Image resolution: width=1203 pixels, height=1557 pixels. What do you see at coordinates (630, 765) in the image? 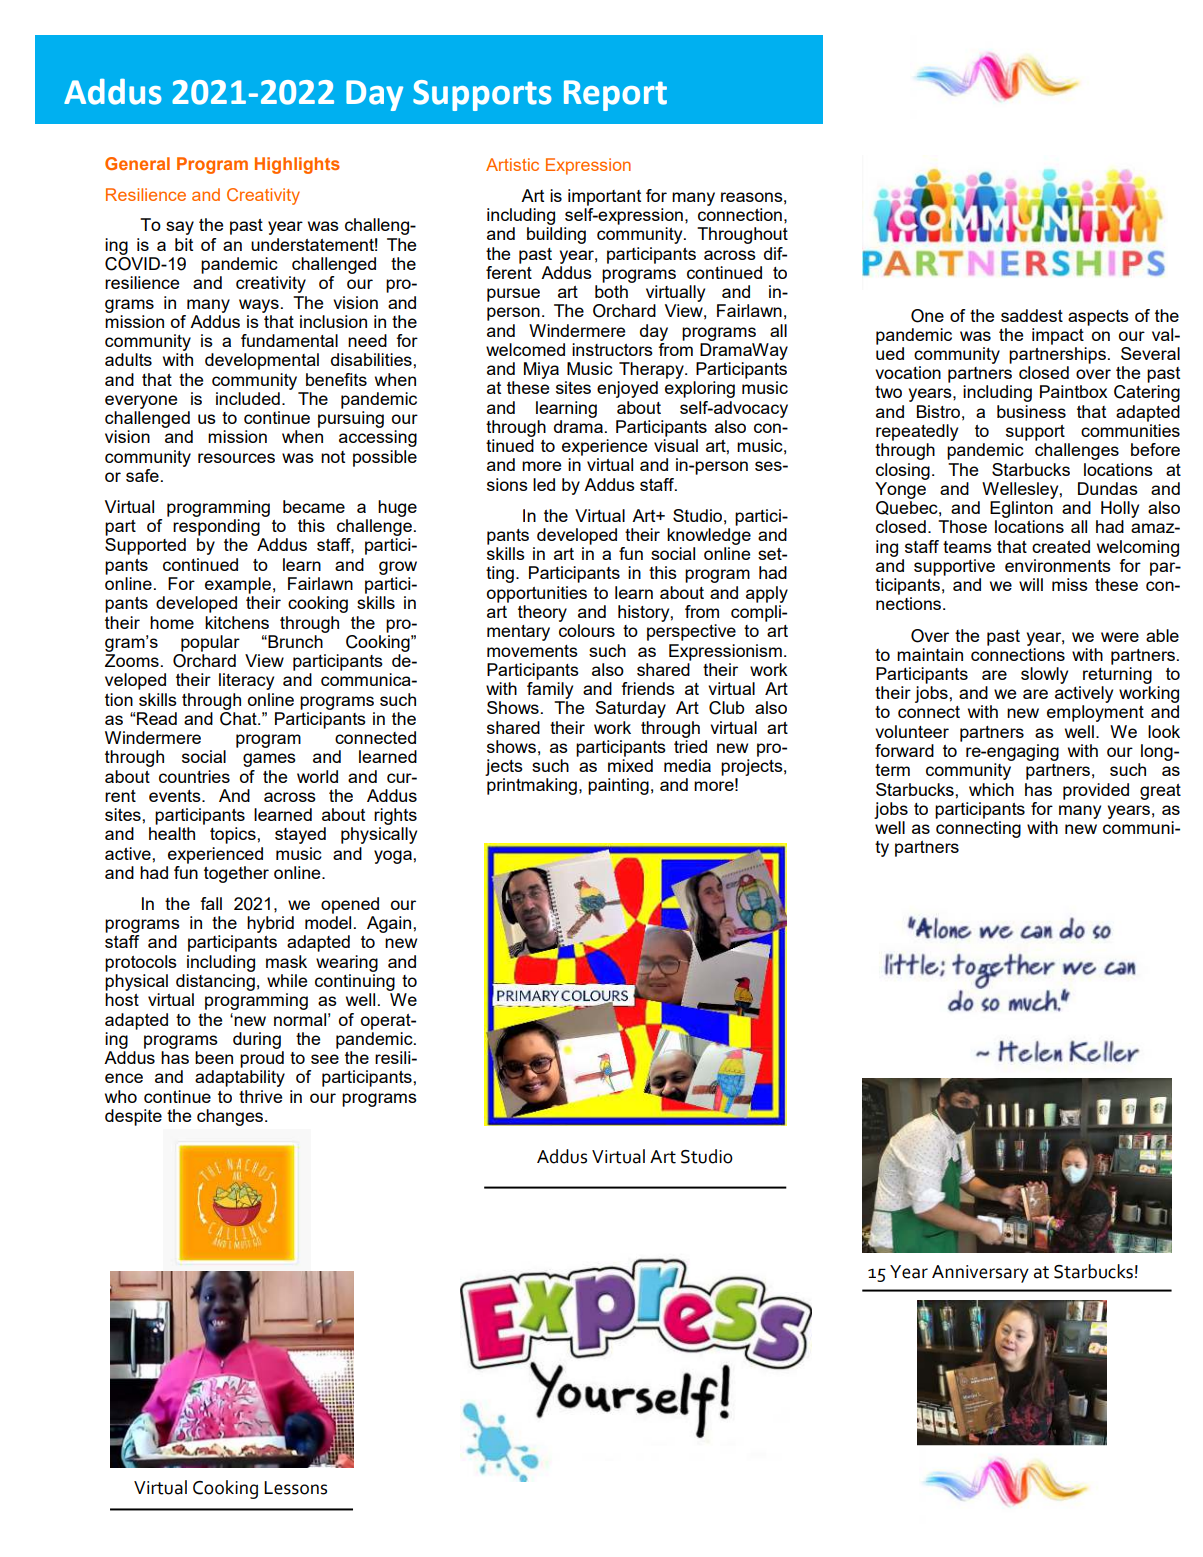
I see `mixed` at bounding box center [630, 765].
